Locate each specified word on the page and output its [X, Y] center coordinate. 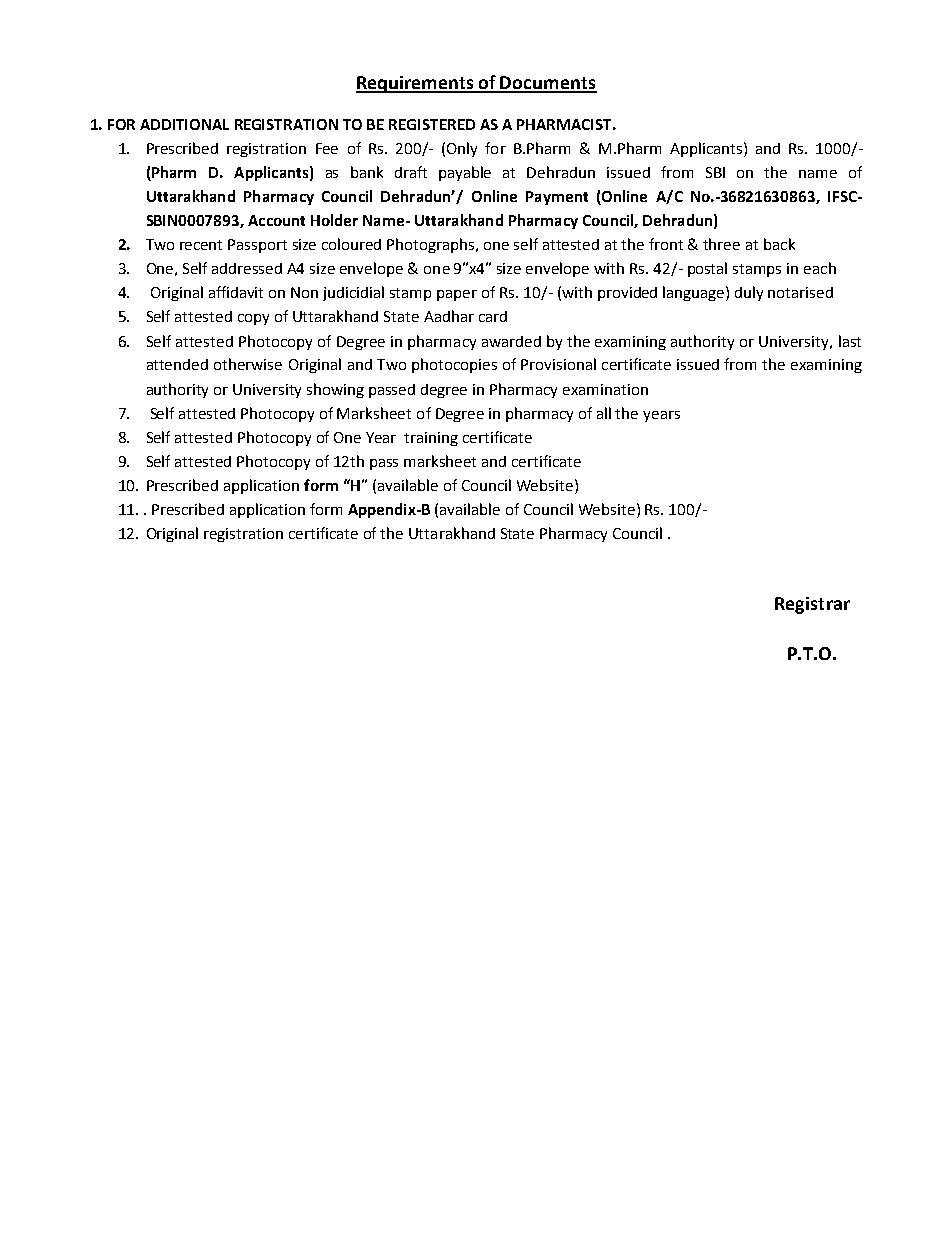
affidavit [236, 292]
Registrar [812, 605]
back [779, 244]
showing [335, 390]
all [604, 413]
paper [457, 295]
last [850, 341]
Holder [334, 220]
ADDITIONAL [184, 124]
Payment [557, 198]
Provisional [558, 364]
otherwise [248, 364]
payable [465, 173]
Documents [548, 84]
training [431, 439]
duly [749, 293]
